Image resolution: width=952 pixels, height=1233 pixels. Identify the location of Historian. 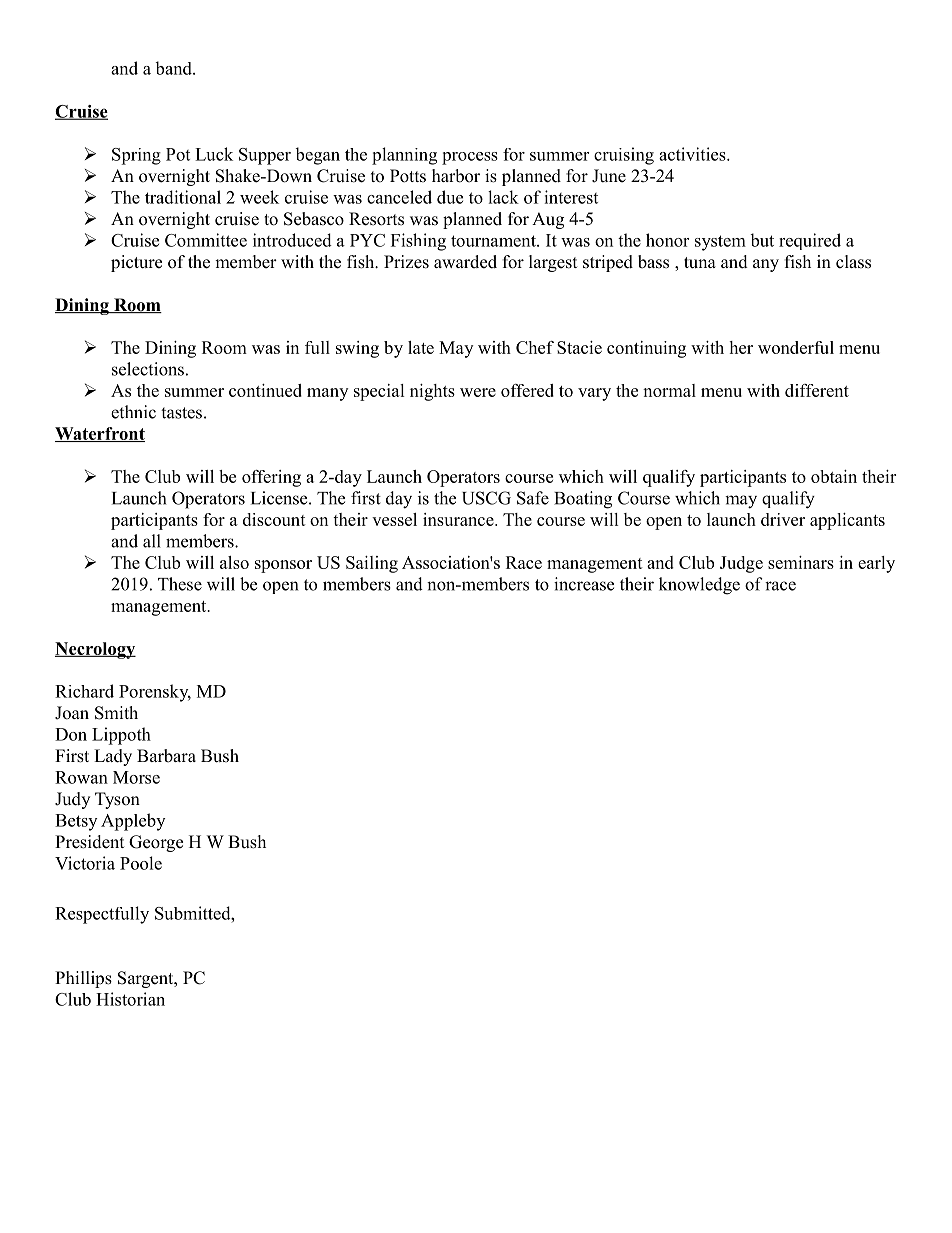
(130, 999).
